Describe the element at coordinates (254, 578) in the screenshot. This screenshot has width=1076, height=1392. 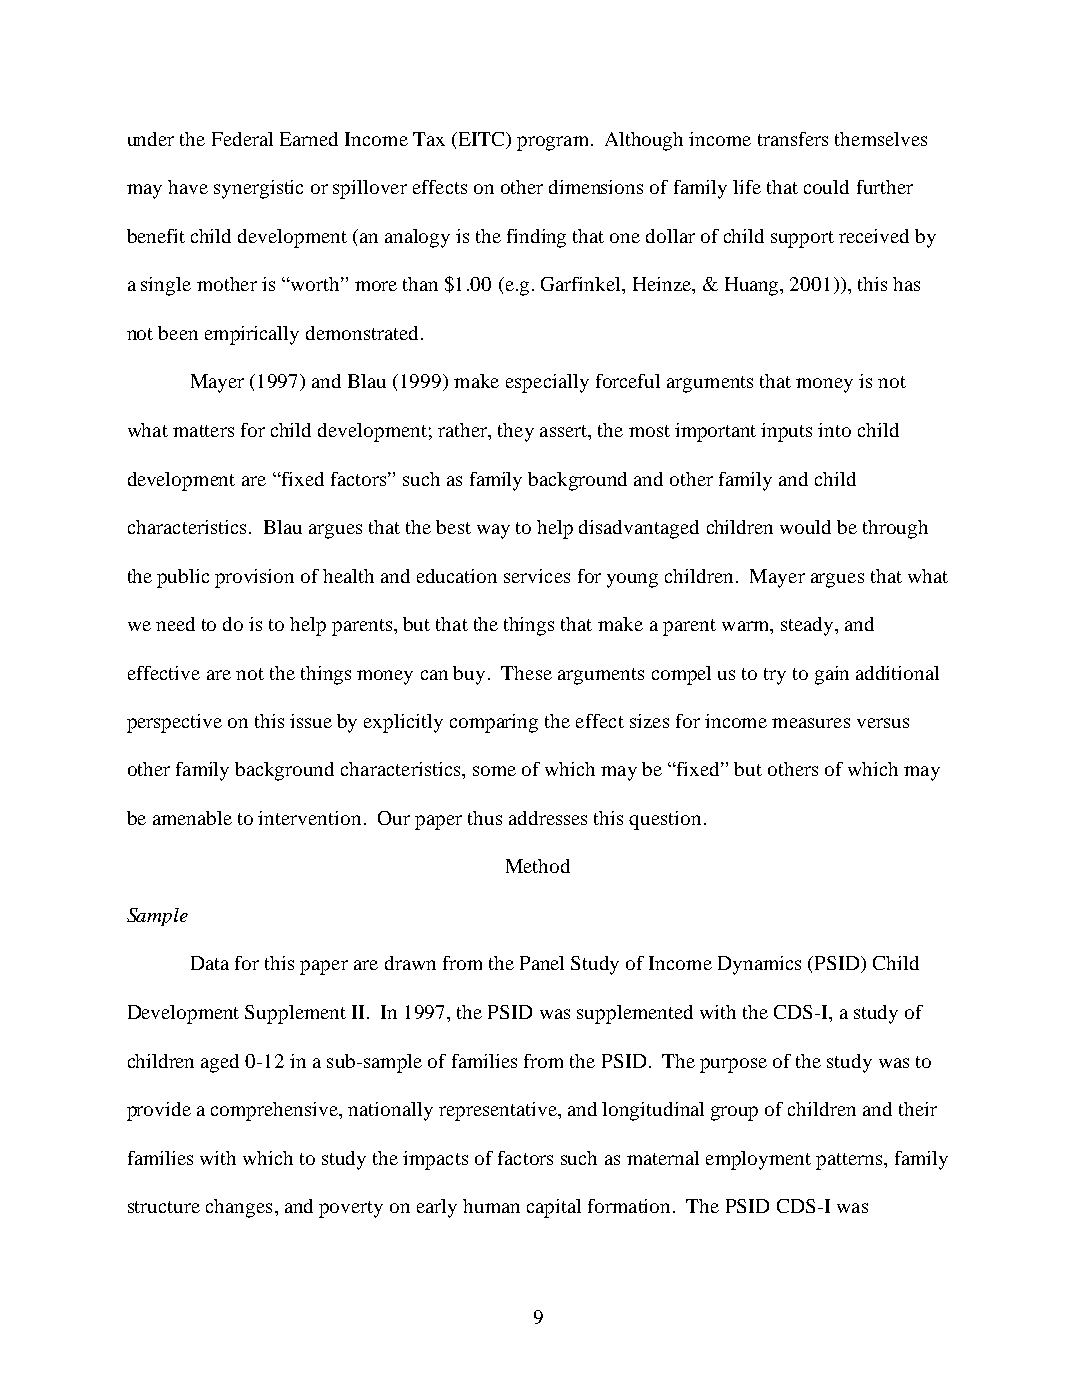
I see `provision` at that location.
